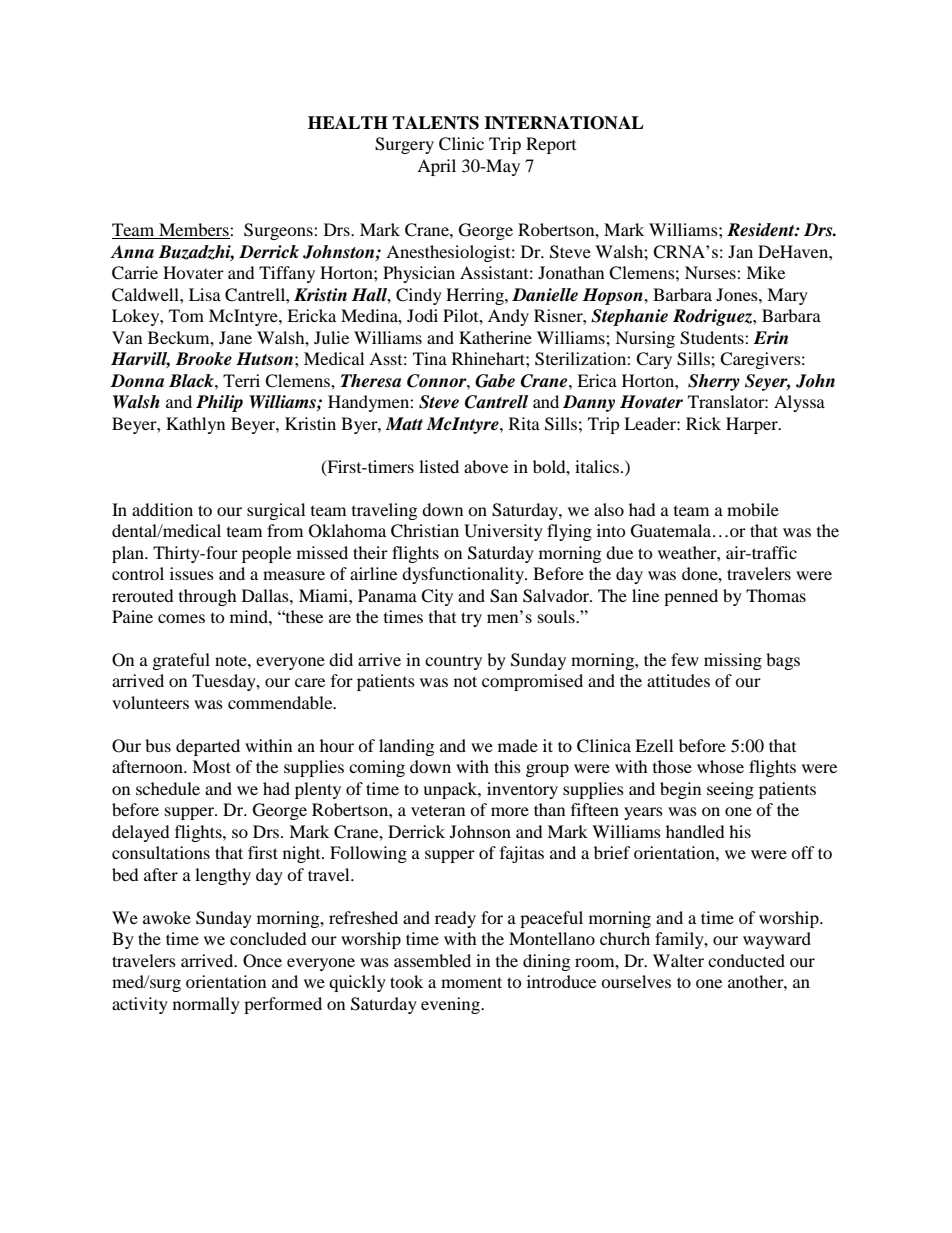 This screenshot has height=1233, width=952. Describe the element at coordinates (430, 358) in the screenshot. I see `Tina` at that location.
